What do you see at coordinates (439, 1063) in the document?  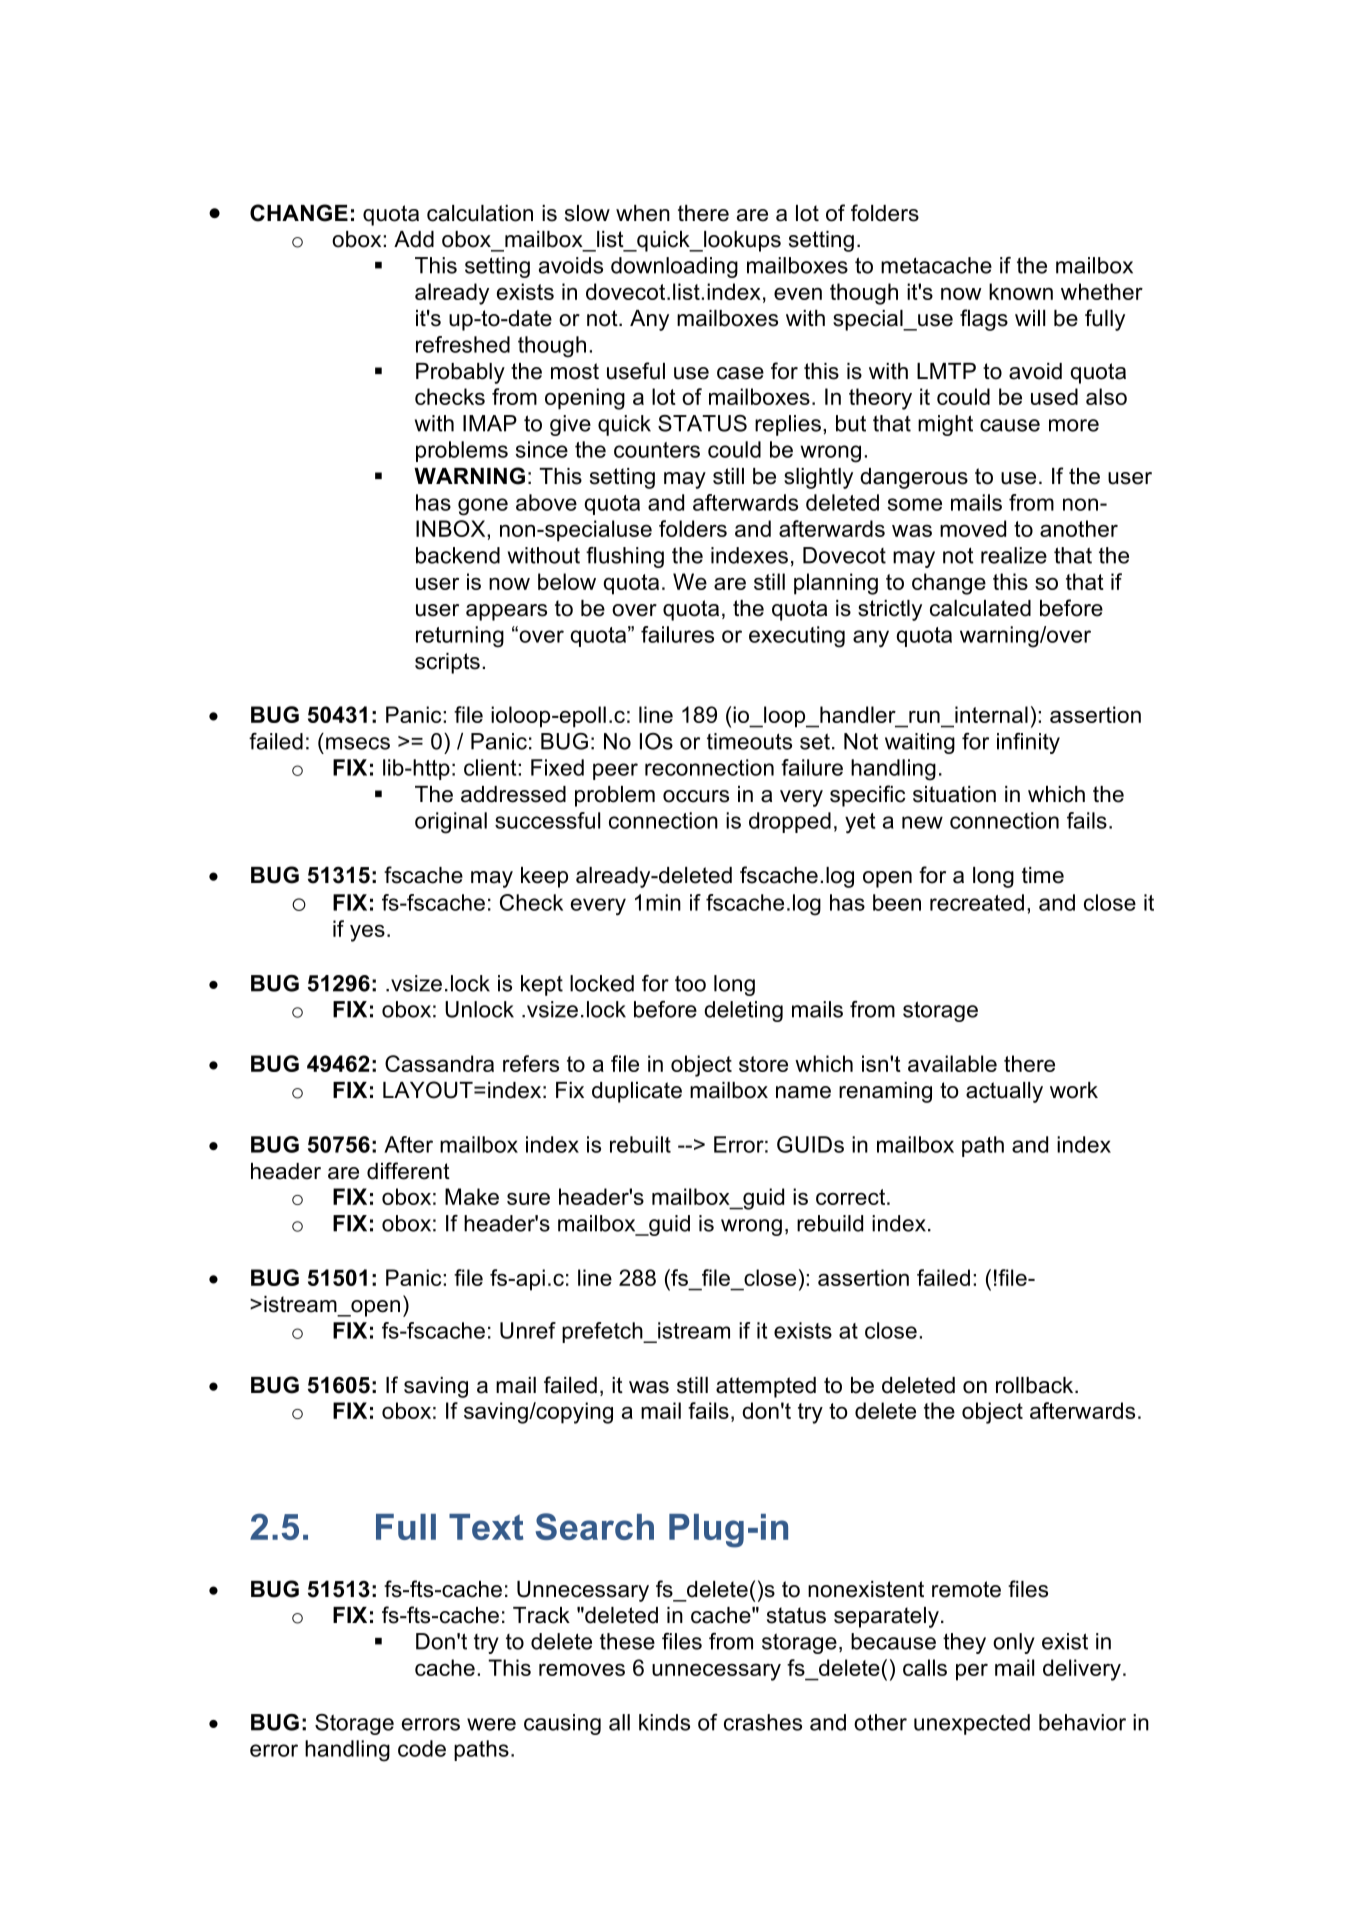 I see `Cassandra` at bounding box center [439, 1063].
